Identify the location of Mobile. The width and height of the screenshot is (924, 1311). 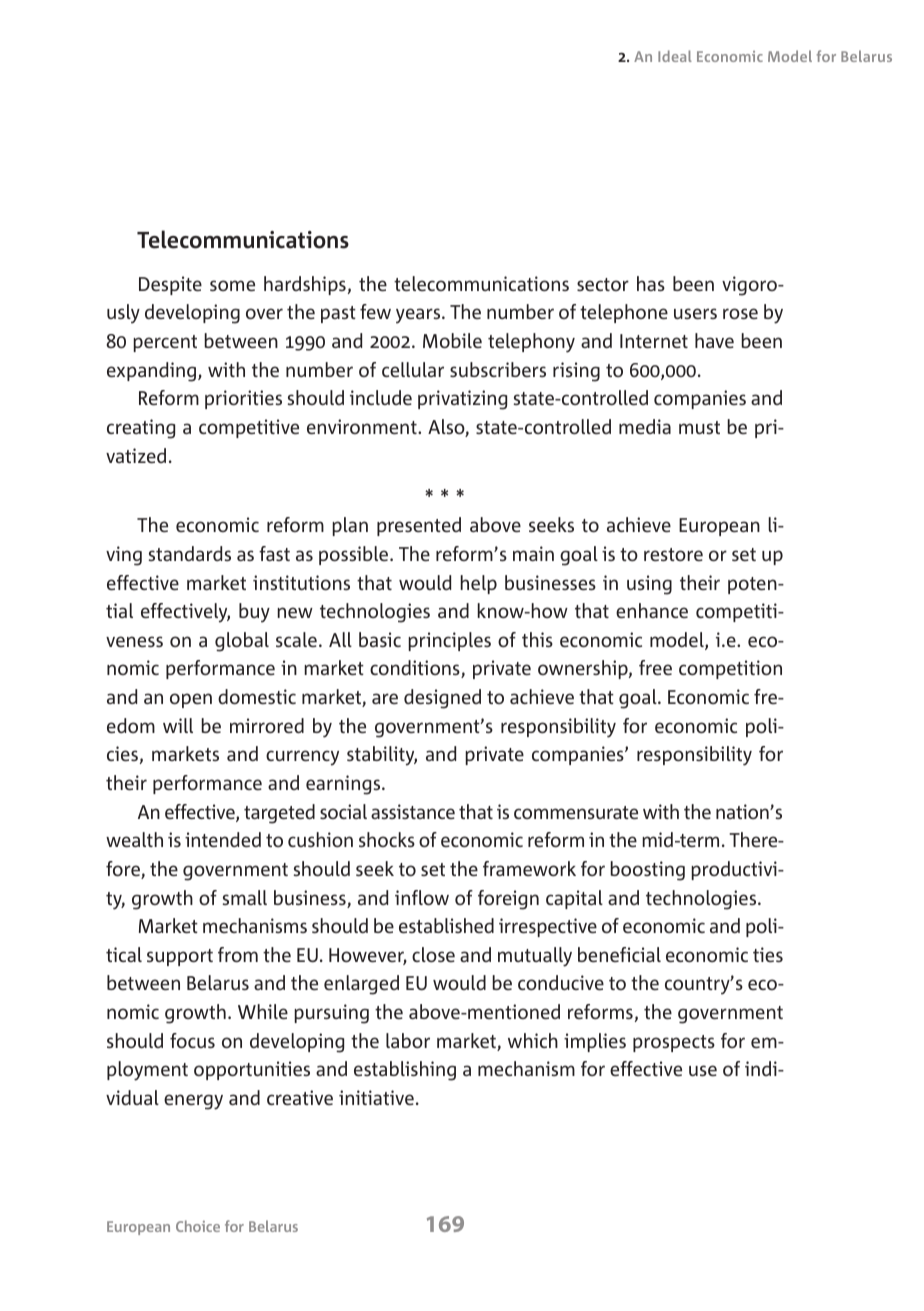
(452, 340).
